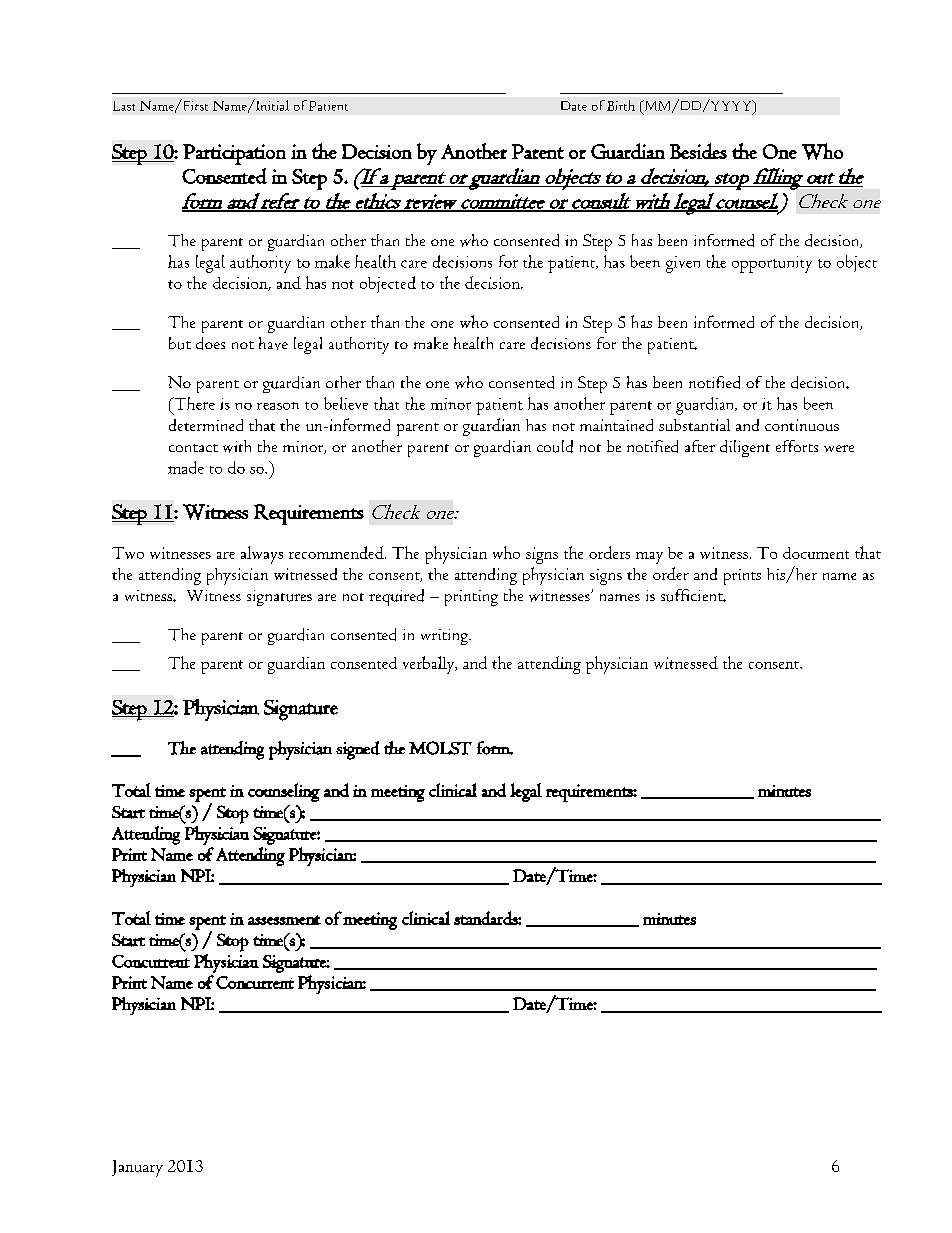 This screenshot has height=1233, width=952. What do you see at coordinates (621, 105) in the screenshot?
I see `Birth` at bounding box center [621, 105].
